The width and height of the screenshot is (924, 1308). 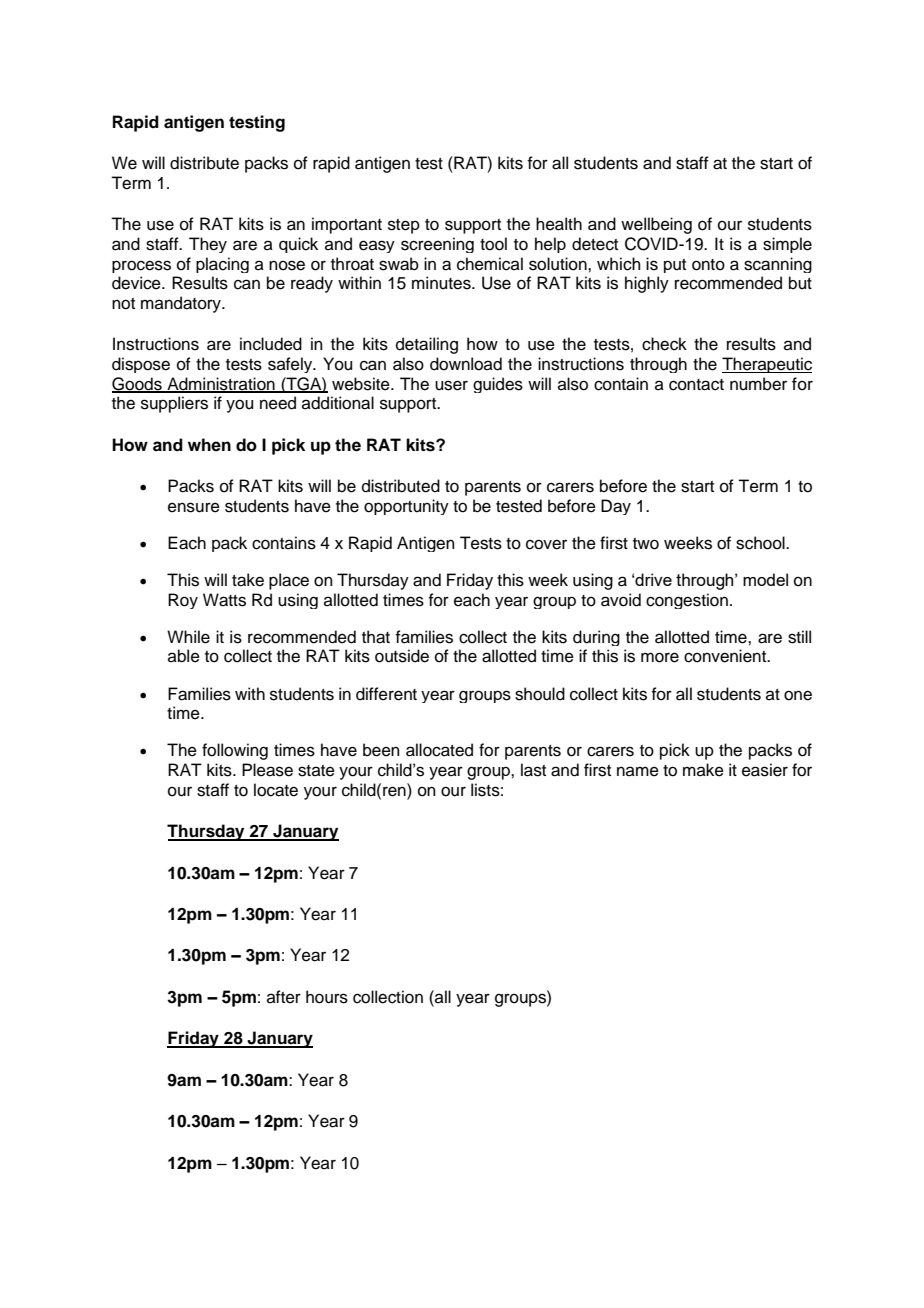 I want to click on screening, so click(x=437, y=245).
